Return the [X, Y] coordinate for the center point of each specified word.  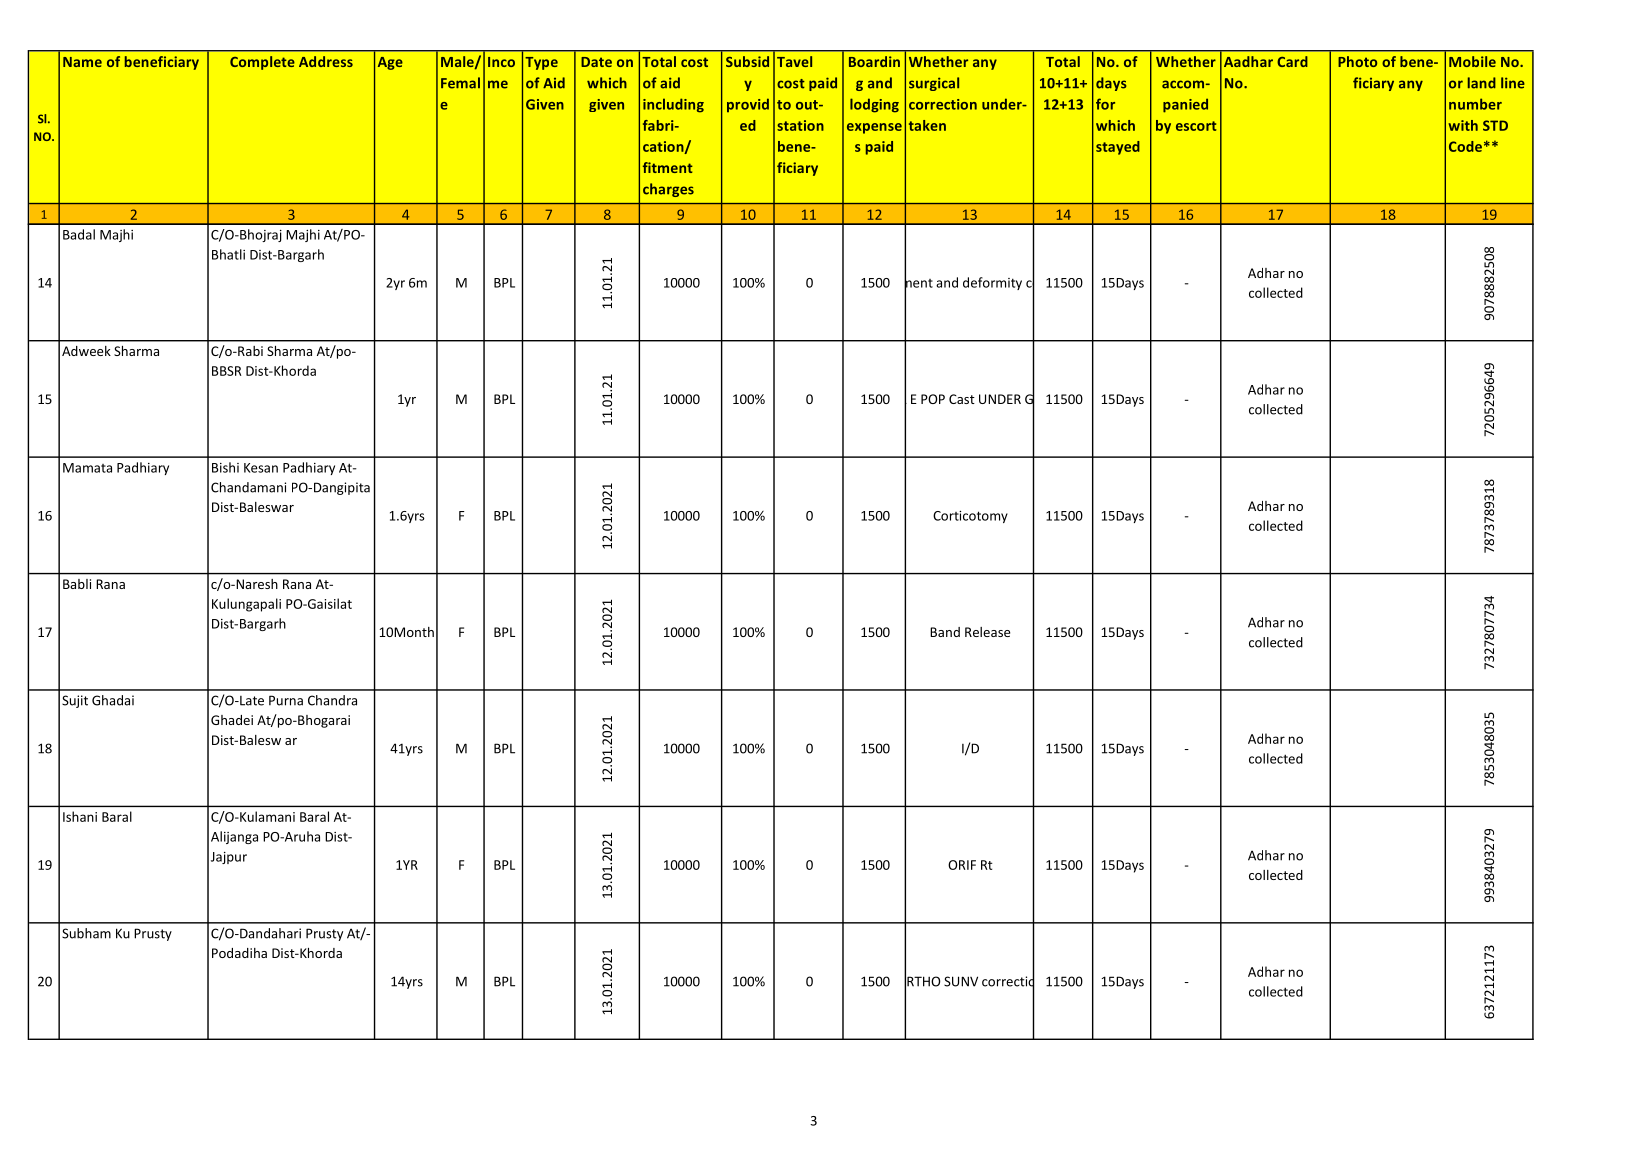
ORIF [962, 865]
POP [933, 399]
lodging [874, 105]
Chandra [332, 700]
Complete [262, 63]
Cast [962, 399]
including [673, 105]
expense [874, 128]
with [1463, 125]
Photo [1357, 61]
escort [1196, 126]
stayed [1118, 148]
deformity [992, 283]
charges [668, 190]
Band [945, 632]
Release [987, 632]
